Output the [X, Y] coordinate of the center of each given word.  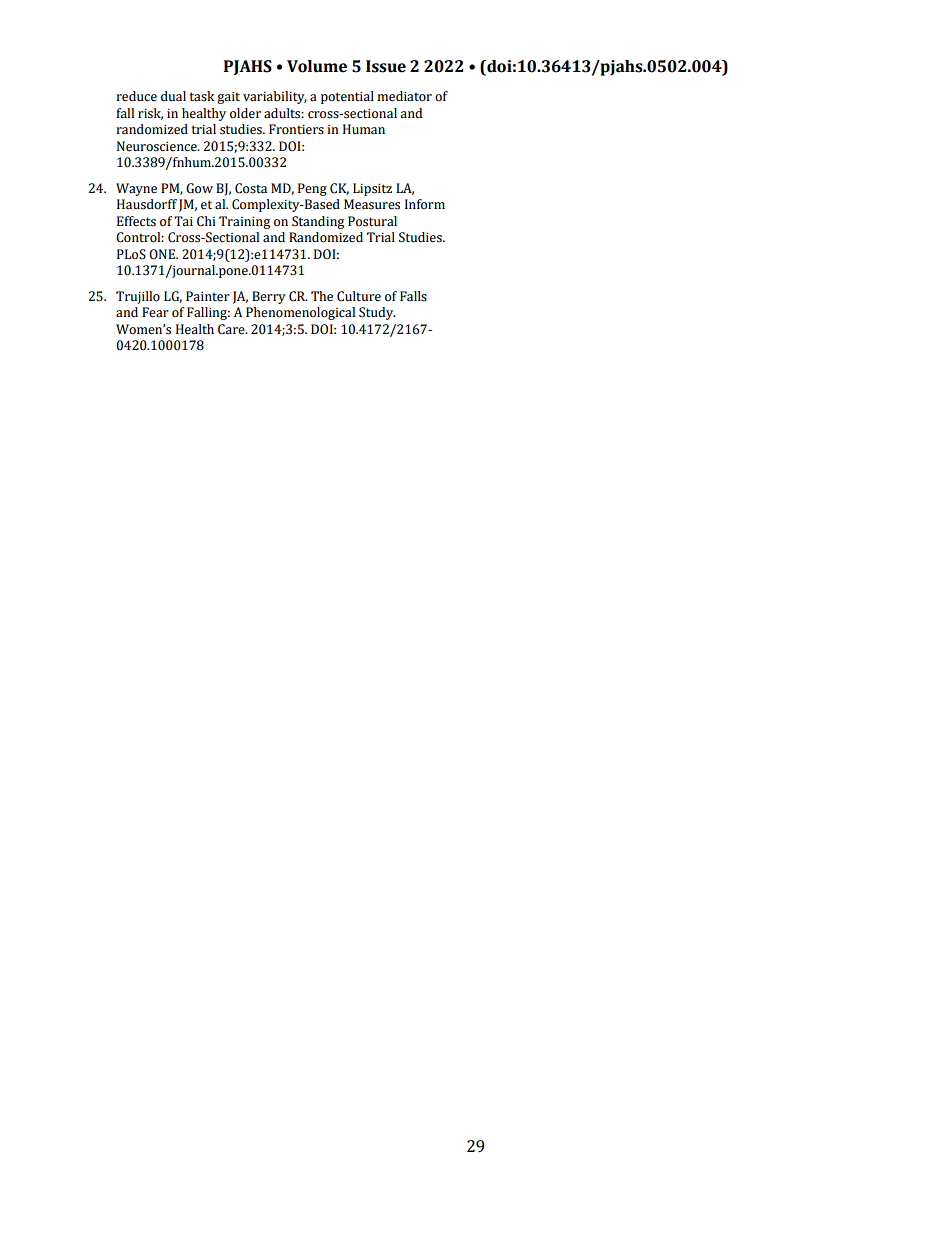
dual [173, 96]
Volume [317, 66]
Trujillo [138, 297]
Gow [199, 188]
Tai [183, 221]
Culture [359, 296]
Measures [372, 204]
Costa [251, 188]
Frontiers [296, 129]
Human [364, 129]
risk [150, 114]
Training [244, 222]
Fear [155, 312]
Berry [269, 297]
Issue [386, 66]
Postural [372, 221]
